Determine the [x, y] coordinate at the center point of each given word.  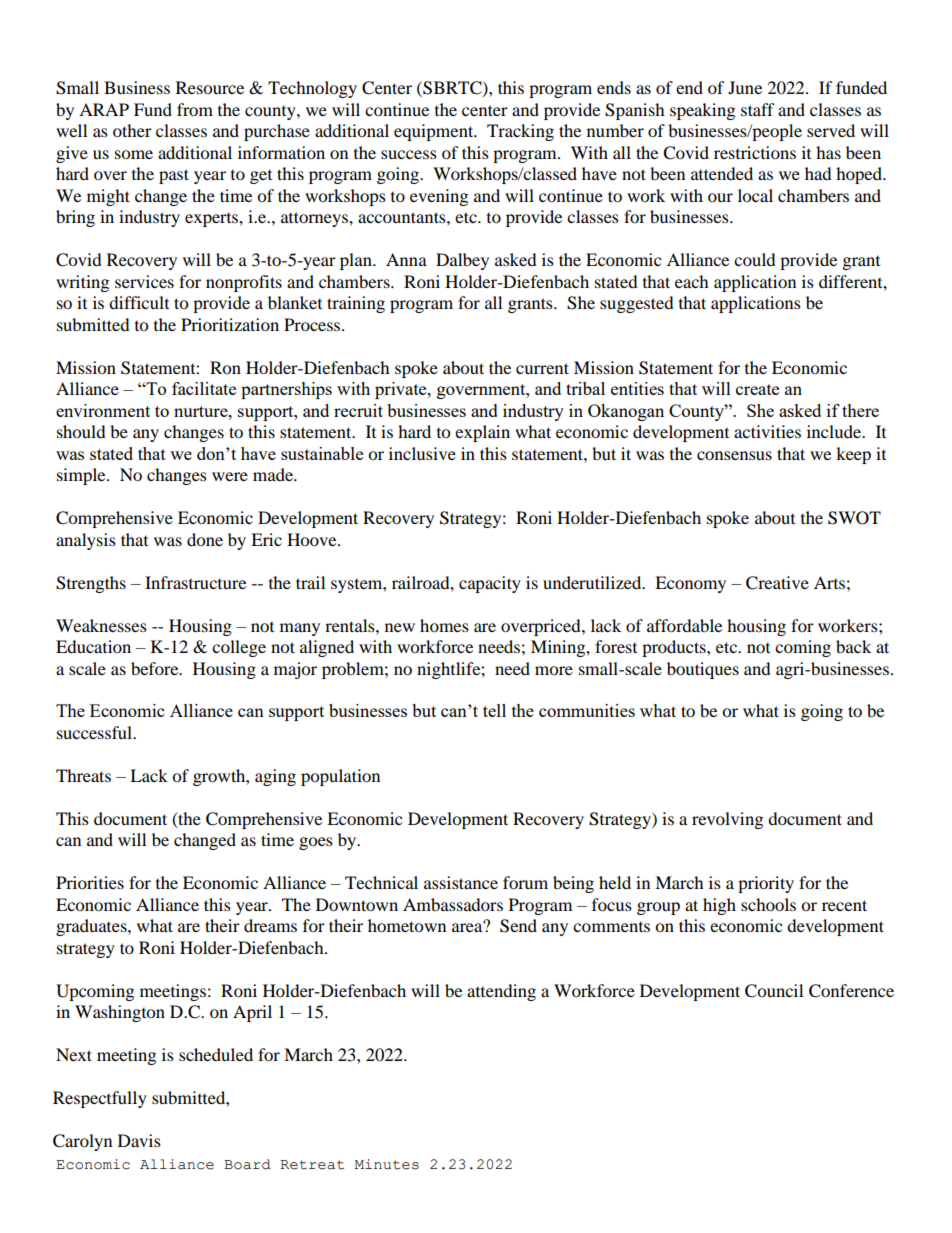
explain [482, 433]
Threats [83, 775]
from [195, 109]
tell [494, 710]
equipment [435, 132]
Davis [139, 1140]
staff [758, 109]
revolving [727, 820]
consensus [734, 455]
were [230, 476]
